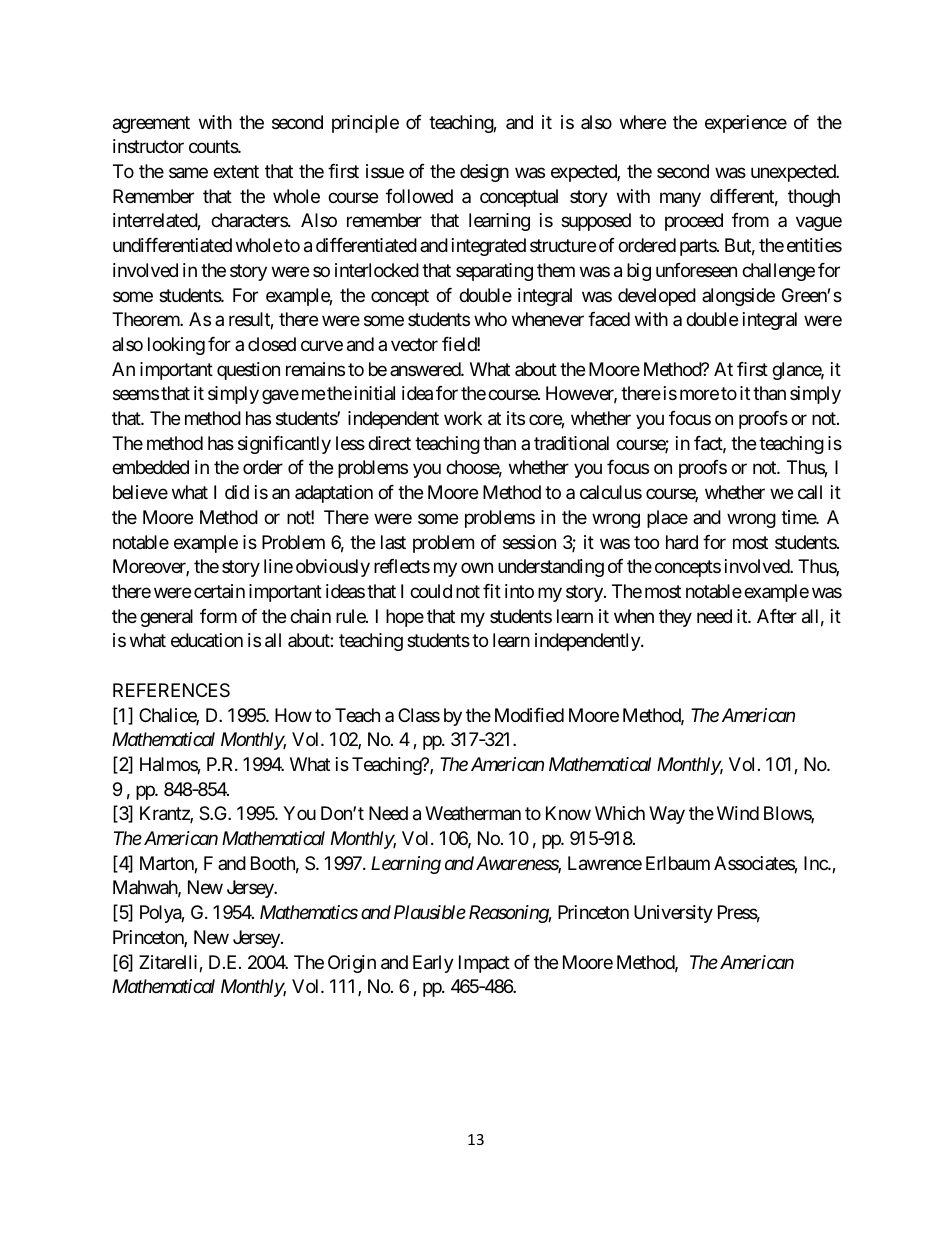 The image size is (952, 1233). I want to click on experience, so click(746, 124).
